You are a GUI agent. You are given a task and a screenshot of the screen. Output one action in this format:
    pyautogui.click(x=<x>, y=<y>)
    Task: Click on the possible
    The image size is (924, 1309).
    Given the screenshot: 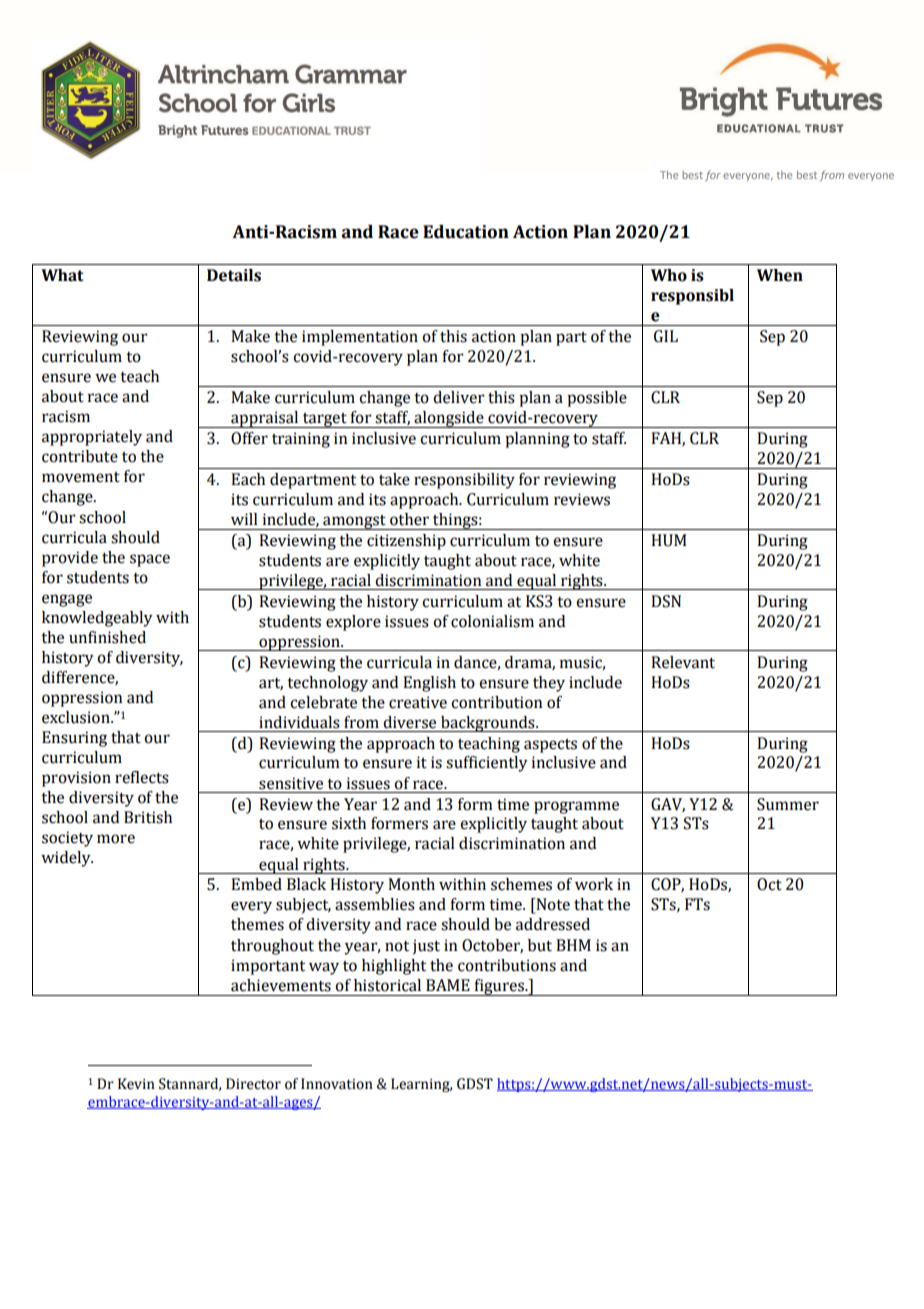 What is the action you would take?
    pyautogui.click(x=597, y=399)
